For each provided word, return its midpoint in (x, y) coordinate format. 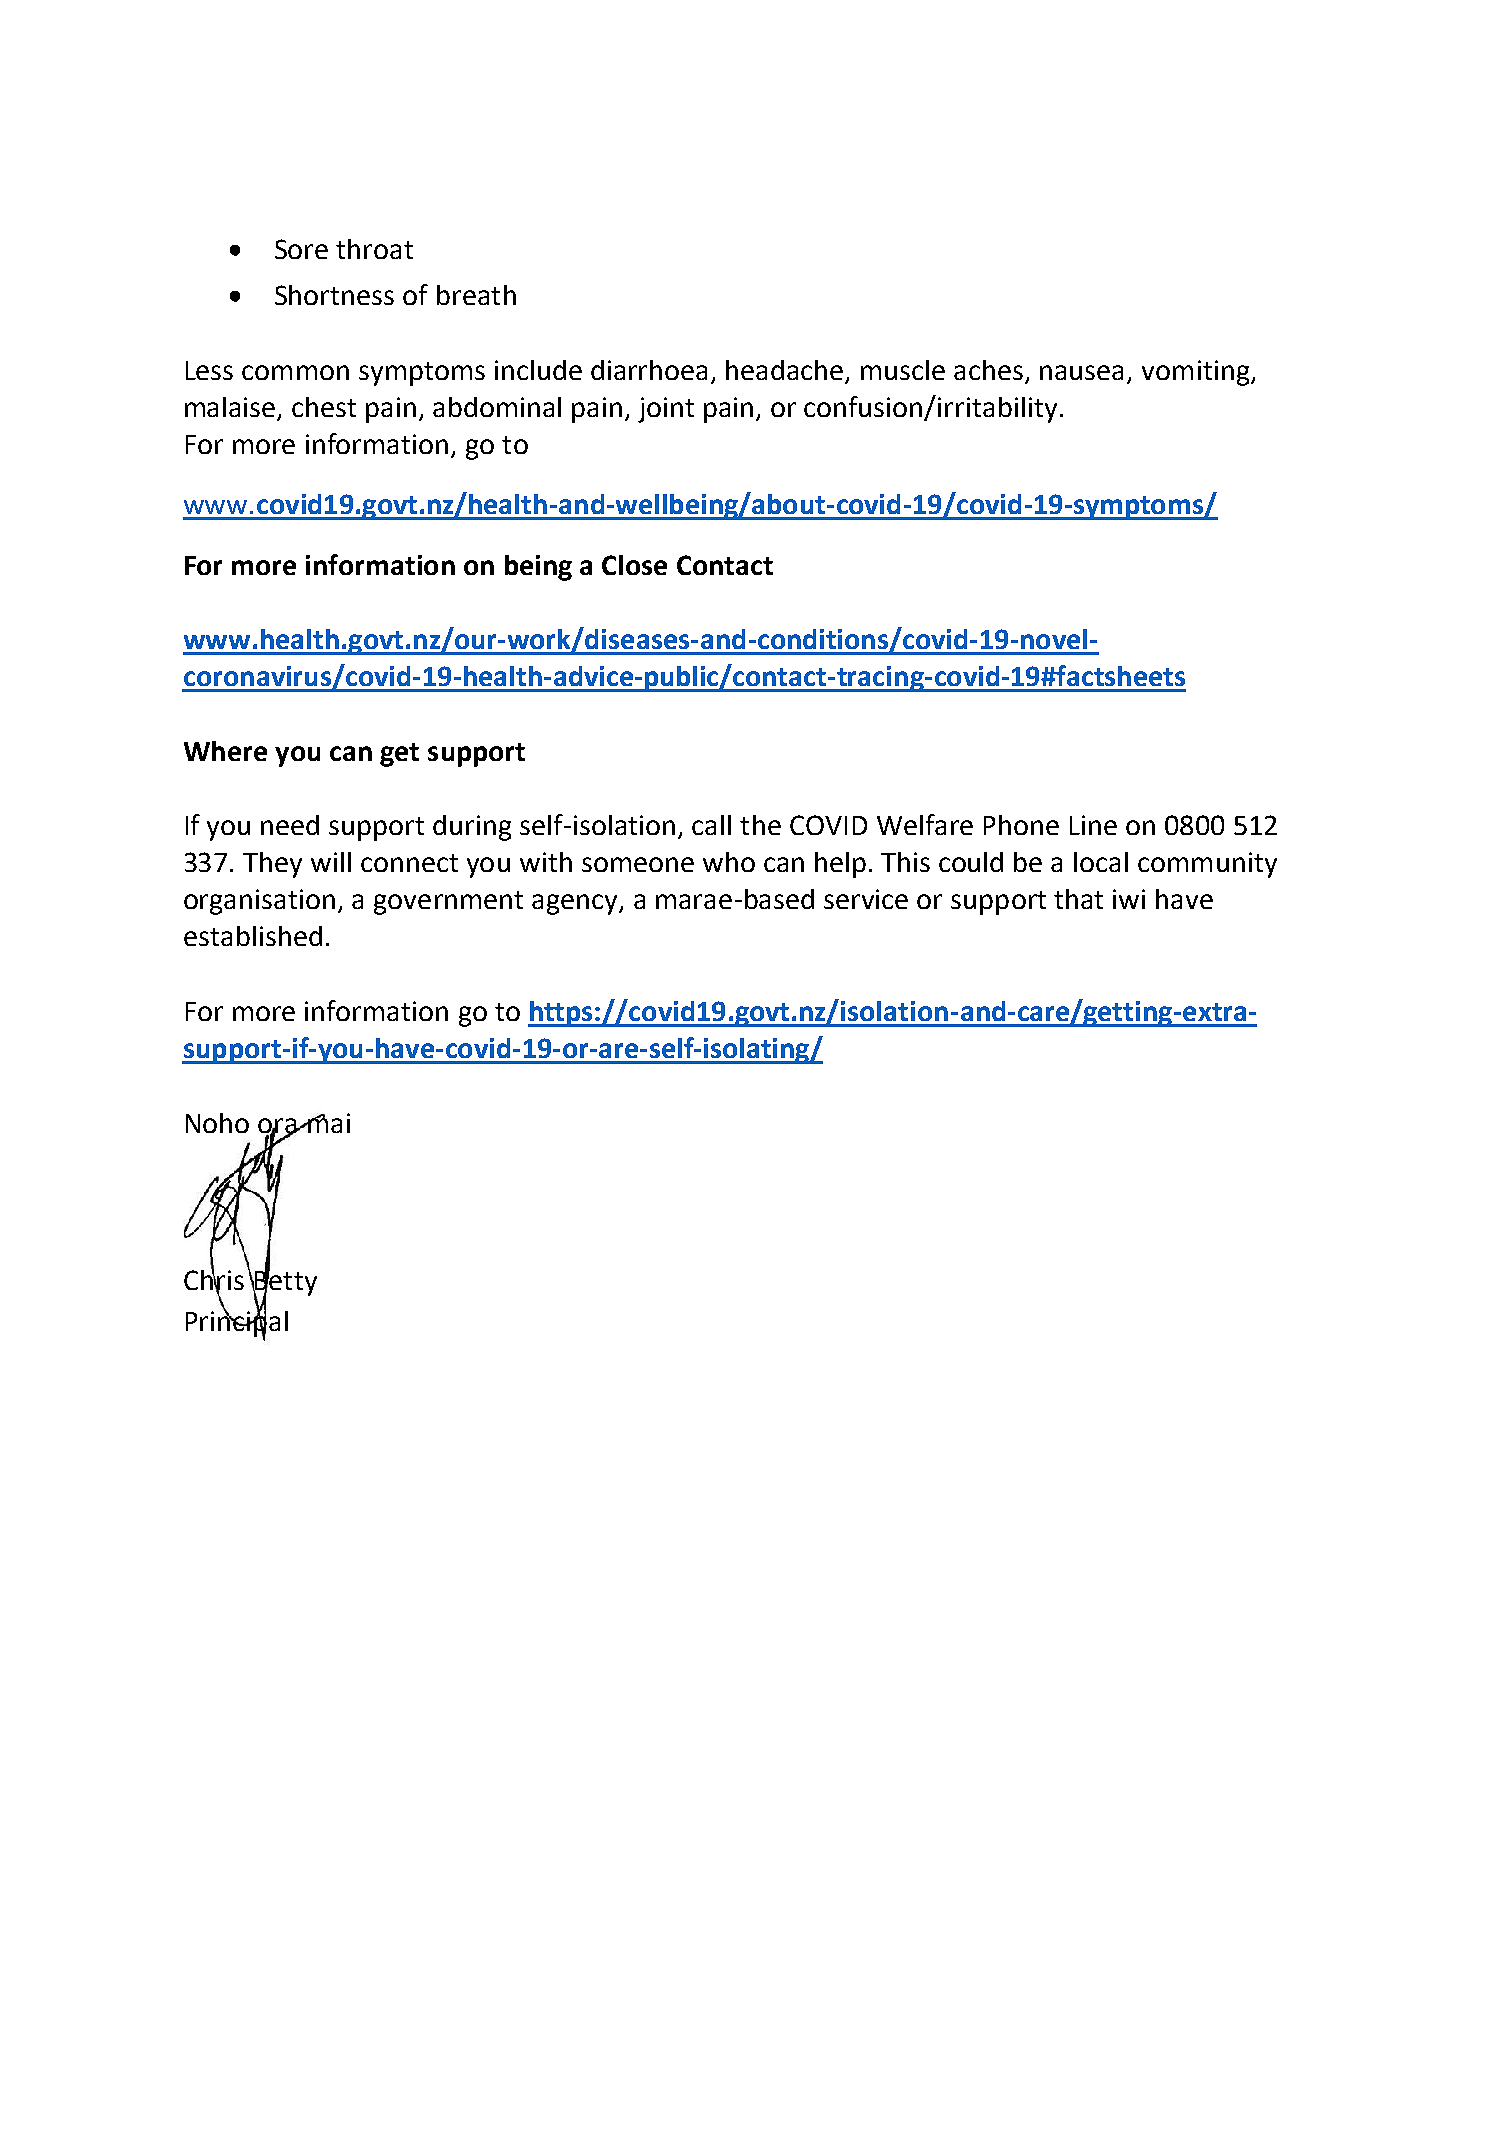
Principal (237, 1322)
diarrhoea (649, 370)
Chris (214, 1280)
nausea (1081, 372)
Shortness (334, 295)
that (1078, 899)
